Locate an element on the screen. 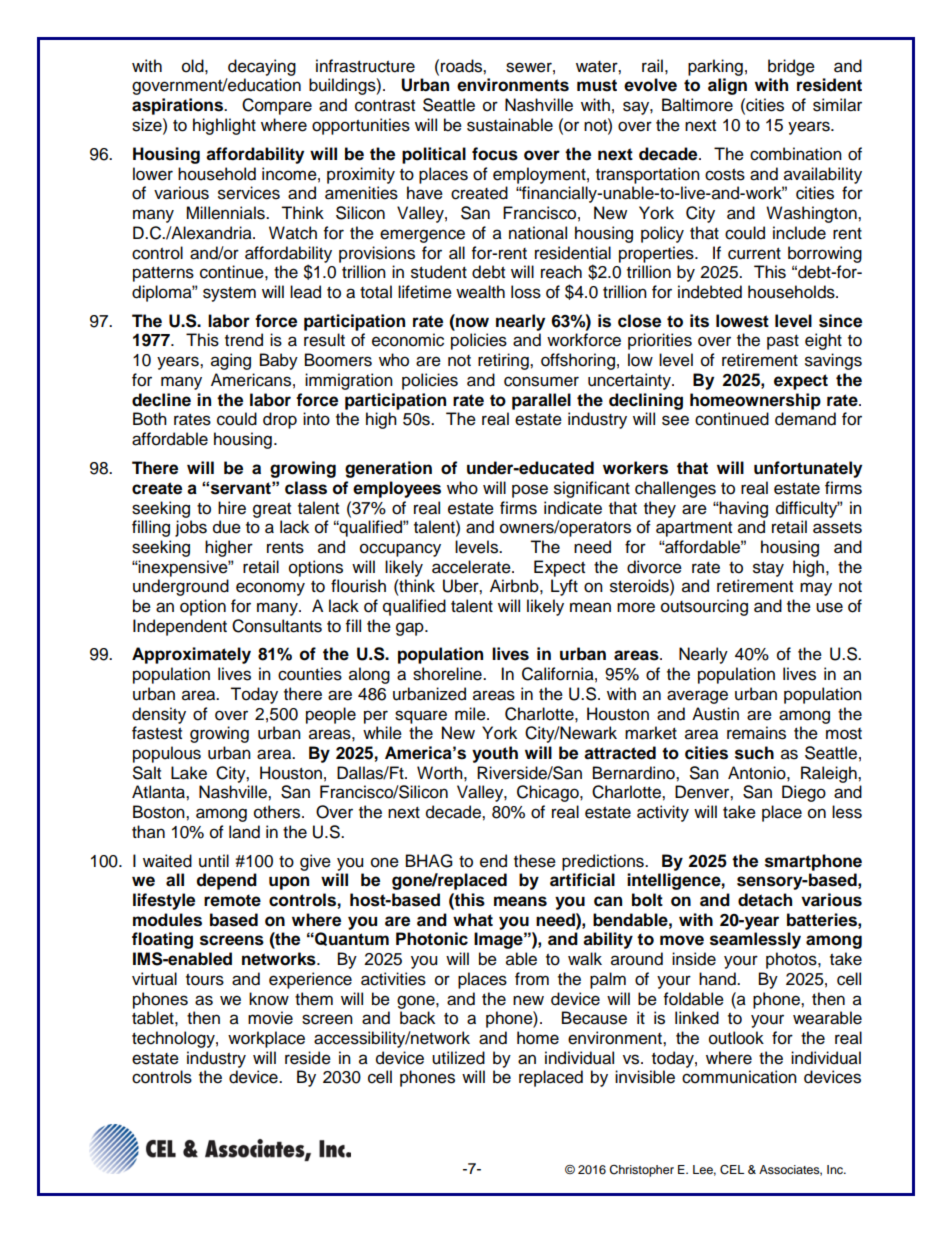 The height and width of the screenshot is (1233, 952). movie is located at coordinates (270, 1018).
